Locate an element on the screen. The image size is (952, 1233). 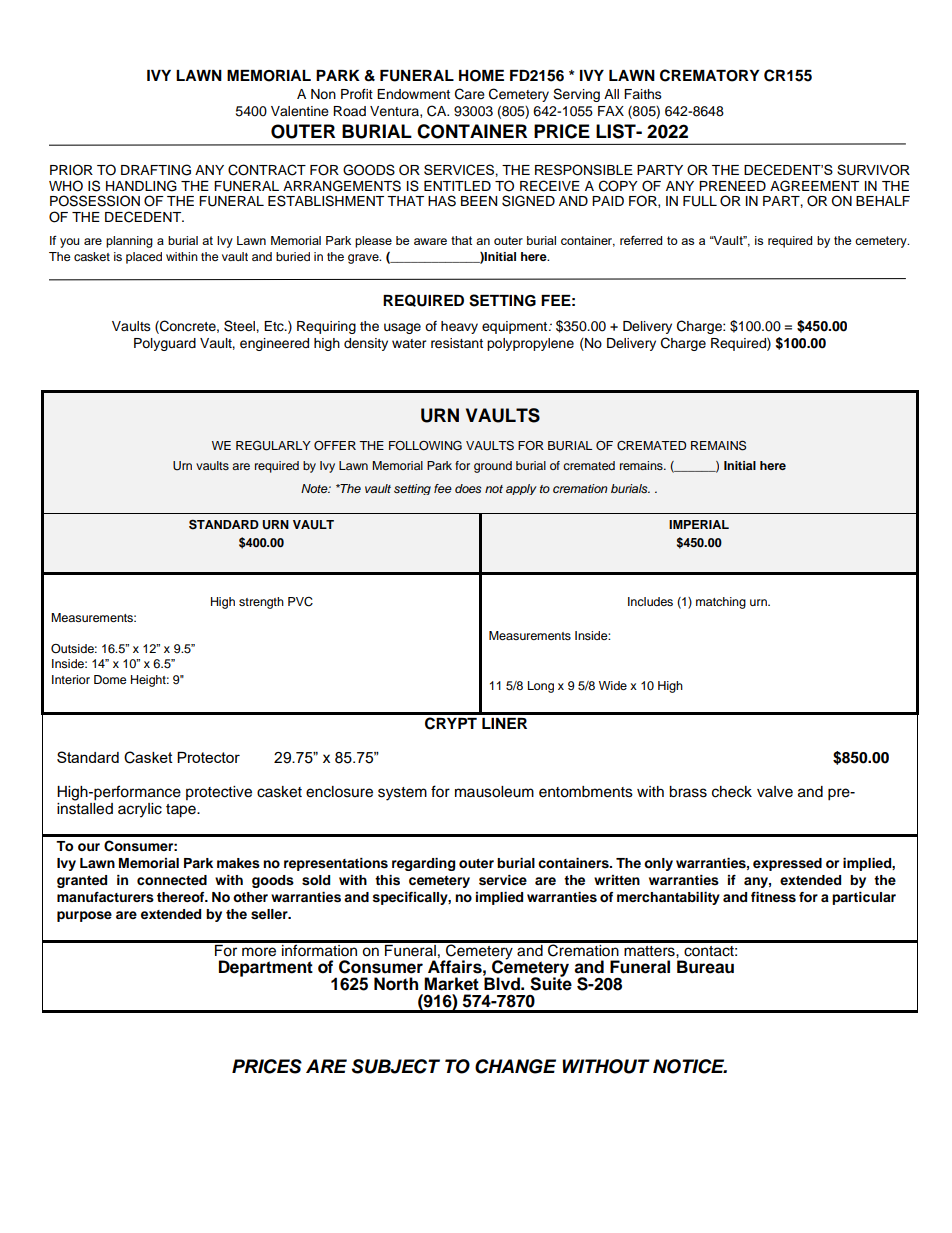
resistant is located at coordinates (457, 343).
